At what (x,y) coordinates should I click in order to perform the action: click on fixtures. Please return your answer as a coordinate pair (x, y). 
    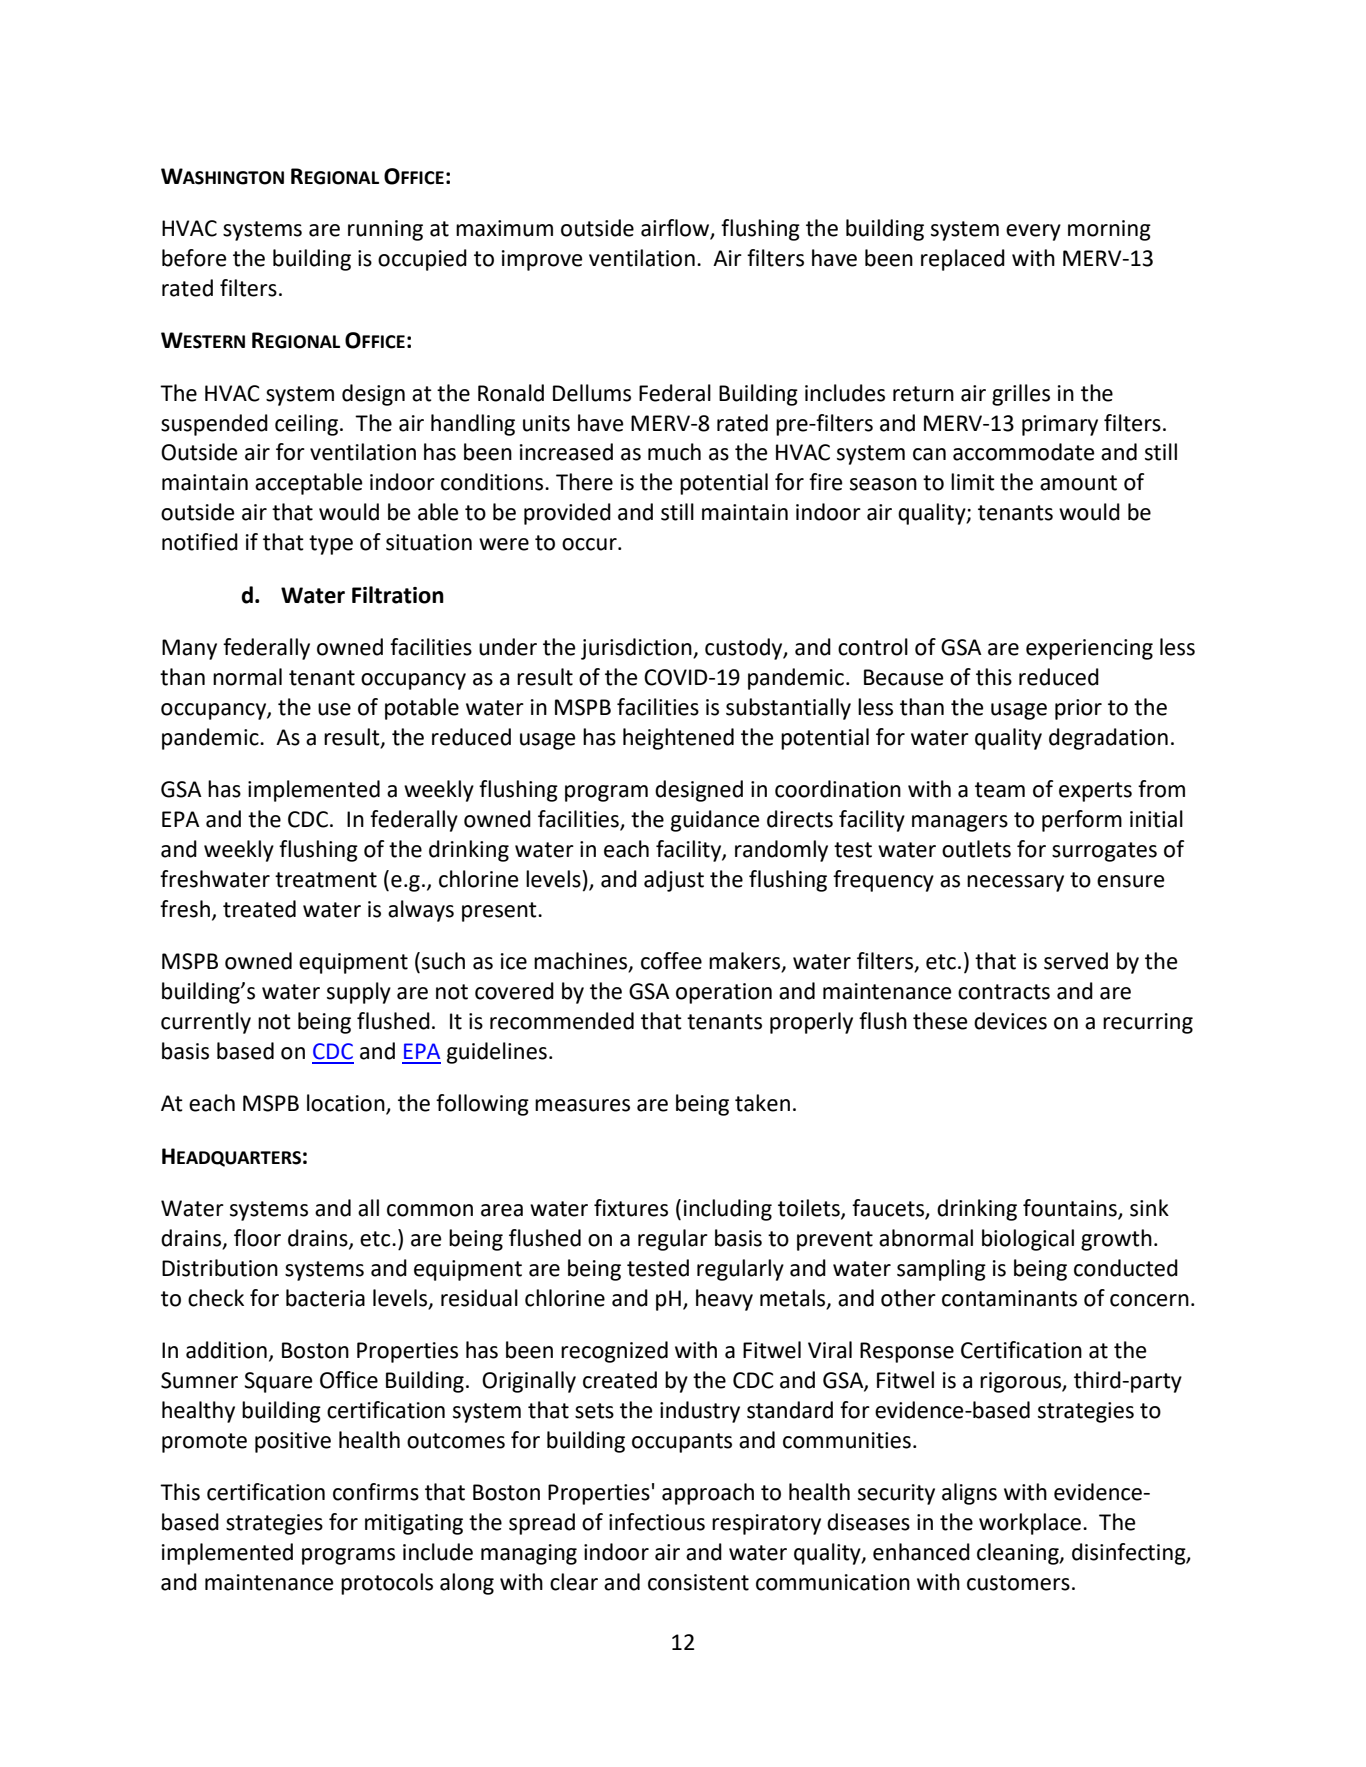
    Looking at the image, I should click on (631, 1208).
